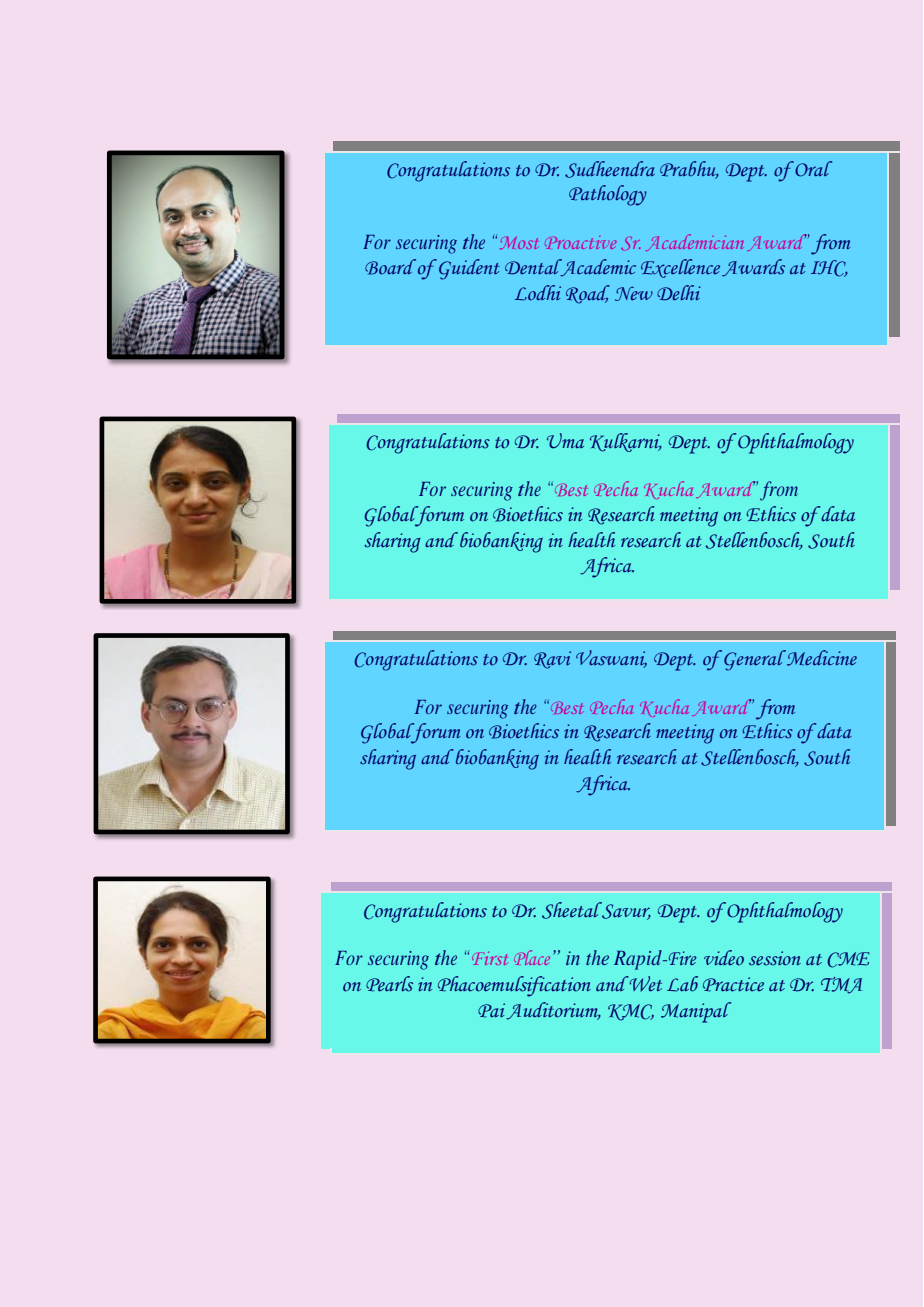  Describe the element at coordinates (389, 984) in the document. I see `Pearls` at that location.
